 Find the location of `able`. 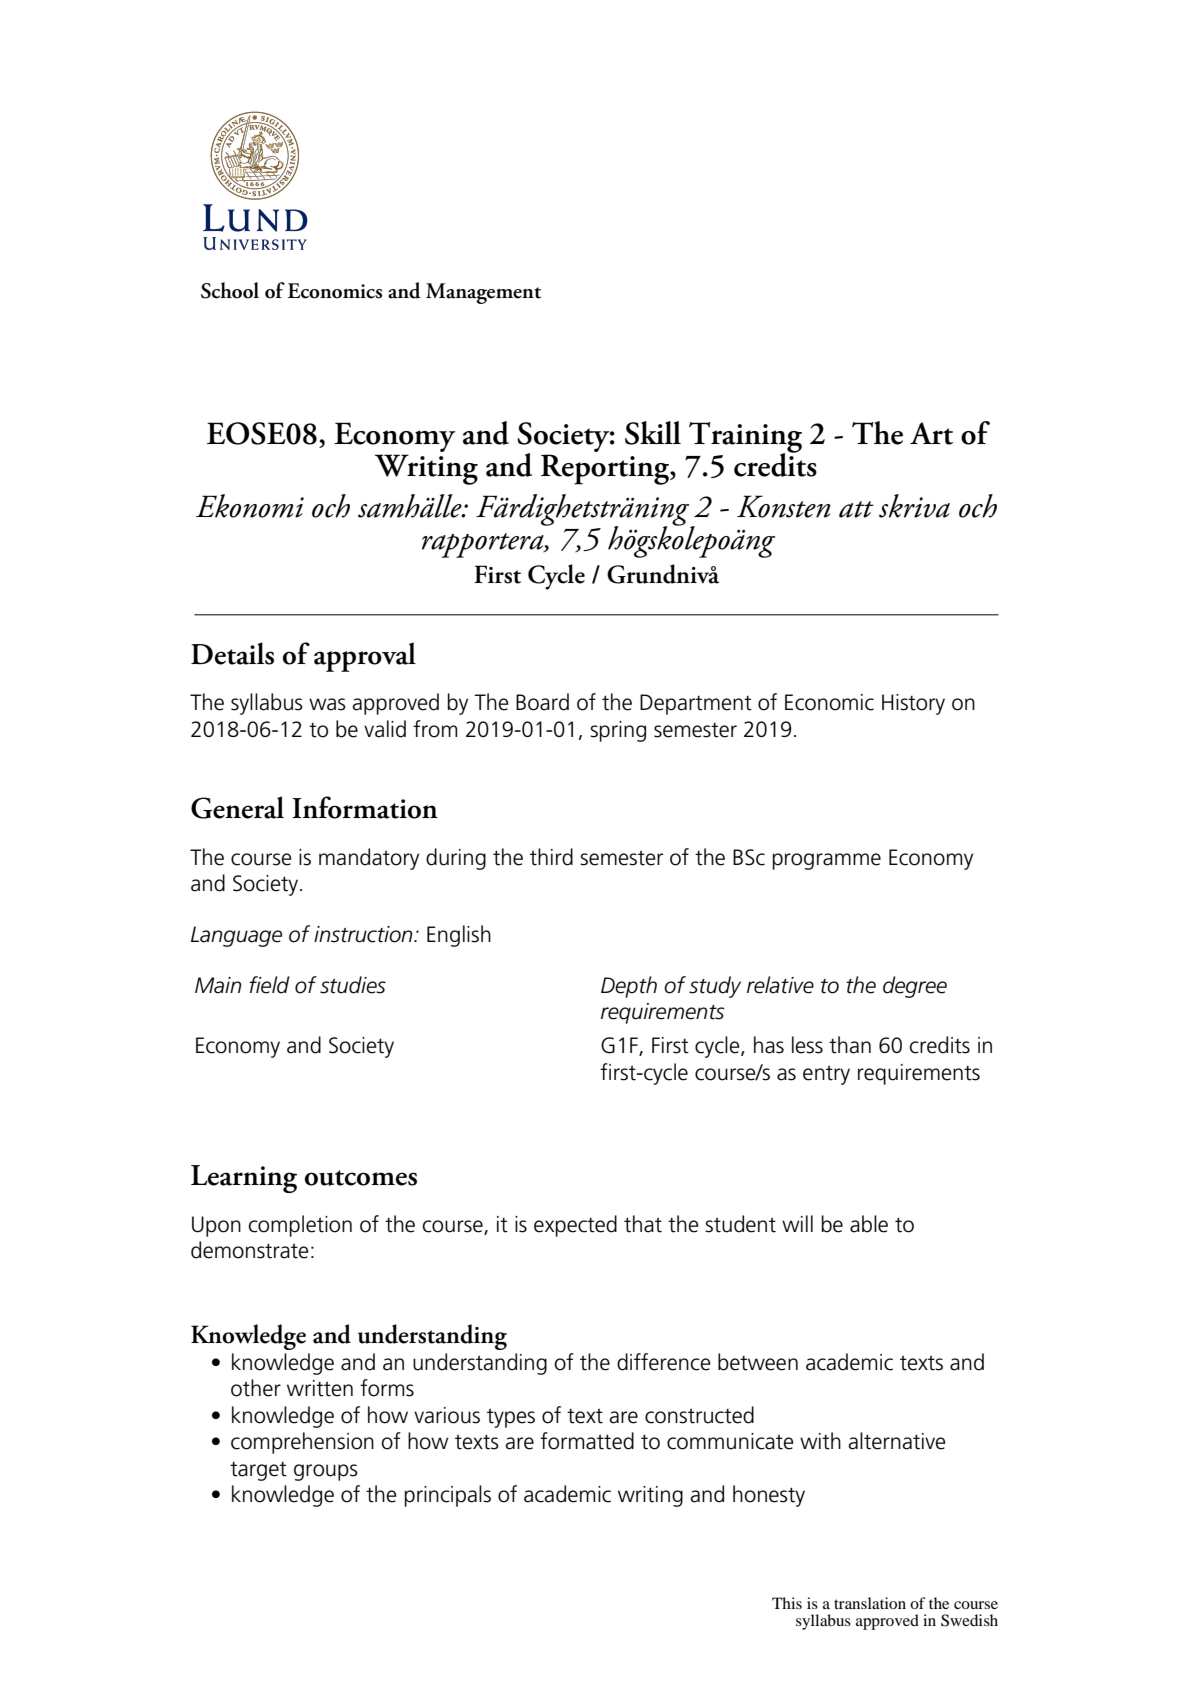

able is located at coordinates (869, 1224).
